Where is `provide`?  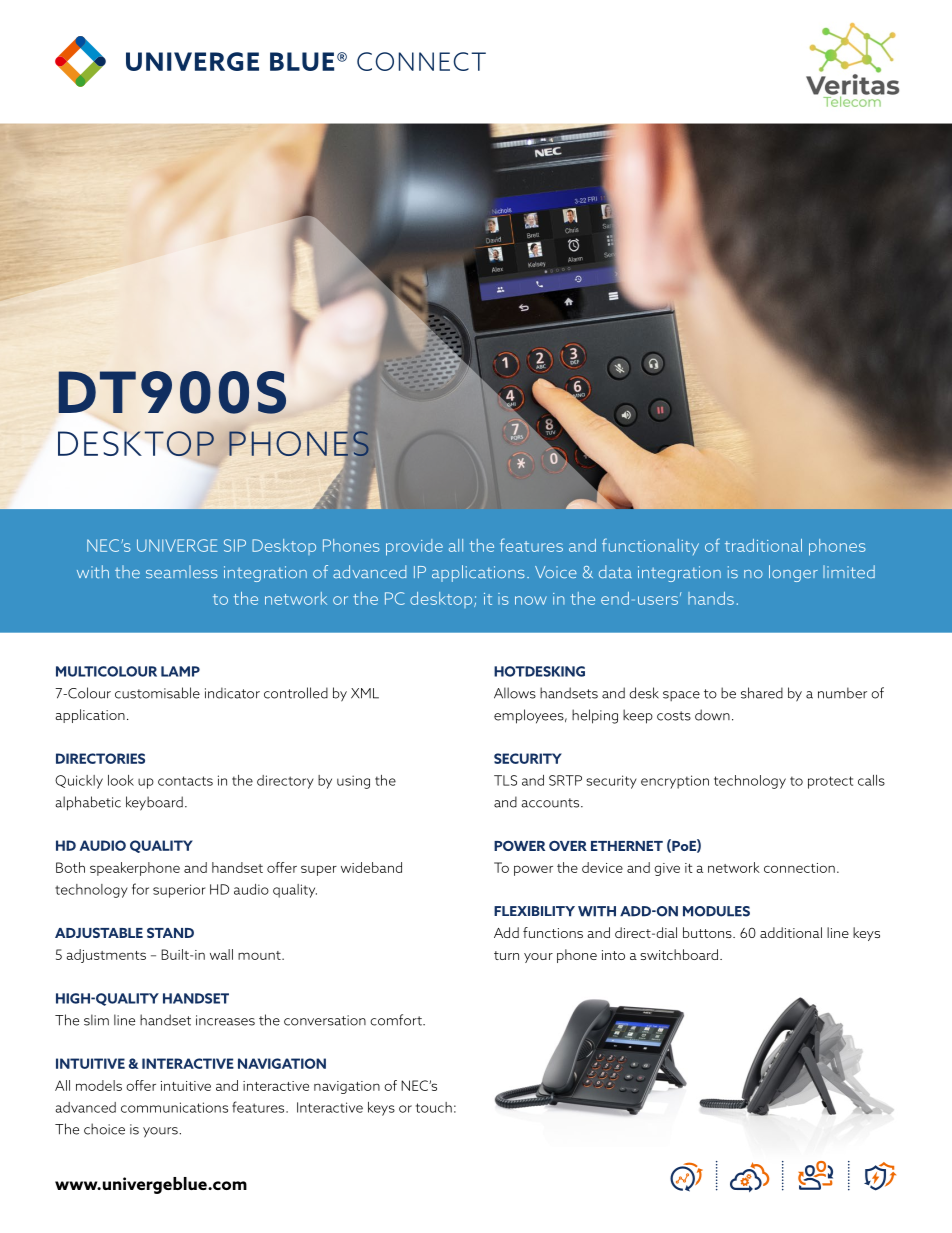
provide is located at coordinates (414, 547).
